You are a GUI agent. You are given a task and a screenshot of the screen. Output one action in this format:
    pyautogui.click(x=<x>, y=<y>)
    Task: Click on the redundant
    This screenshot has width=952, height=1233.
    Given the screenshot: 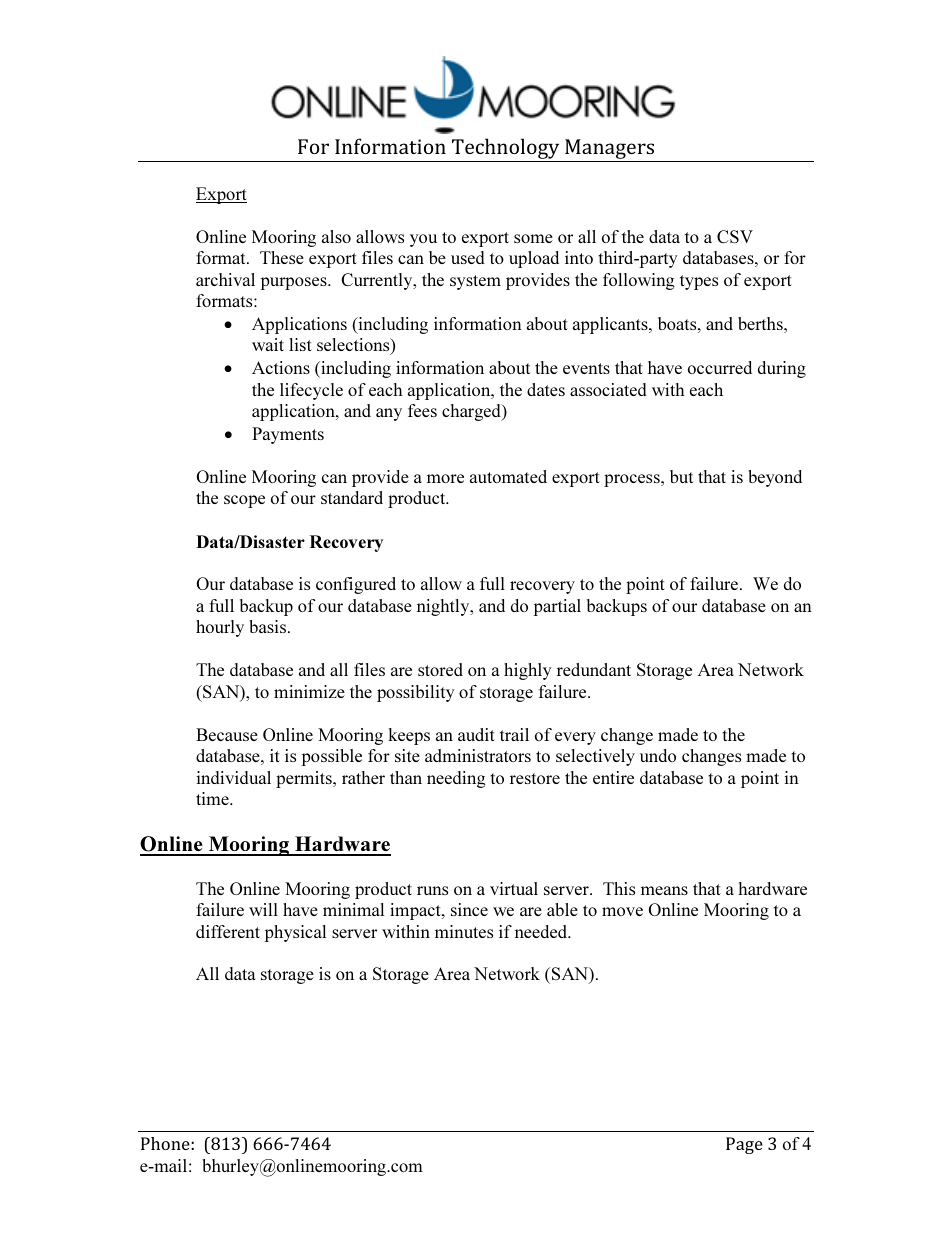 What is the action you would take?
    pyautogui.click(x=594, y=669)
